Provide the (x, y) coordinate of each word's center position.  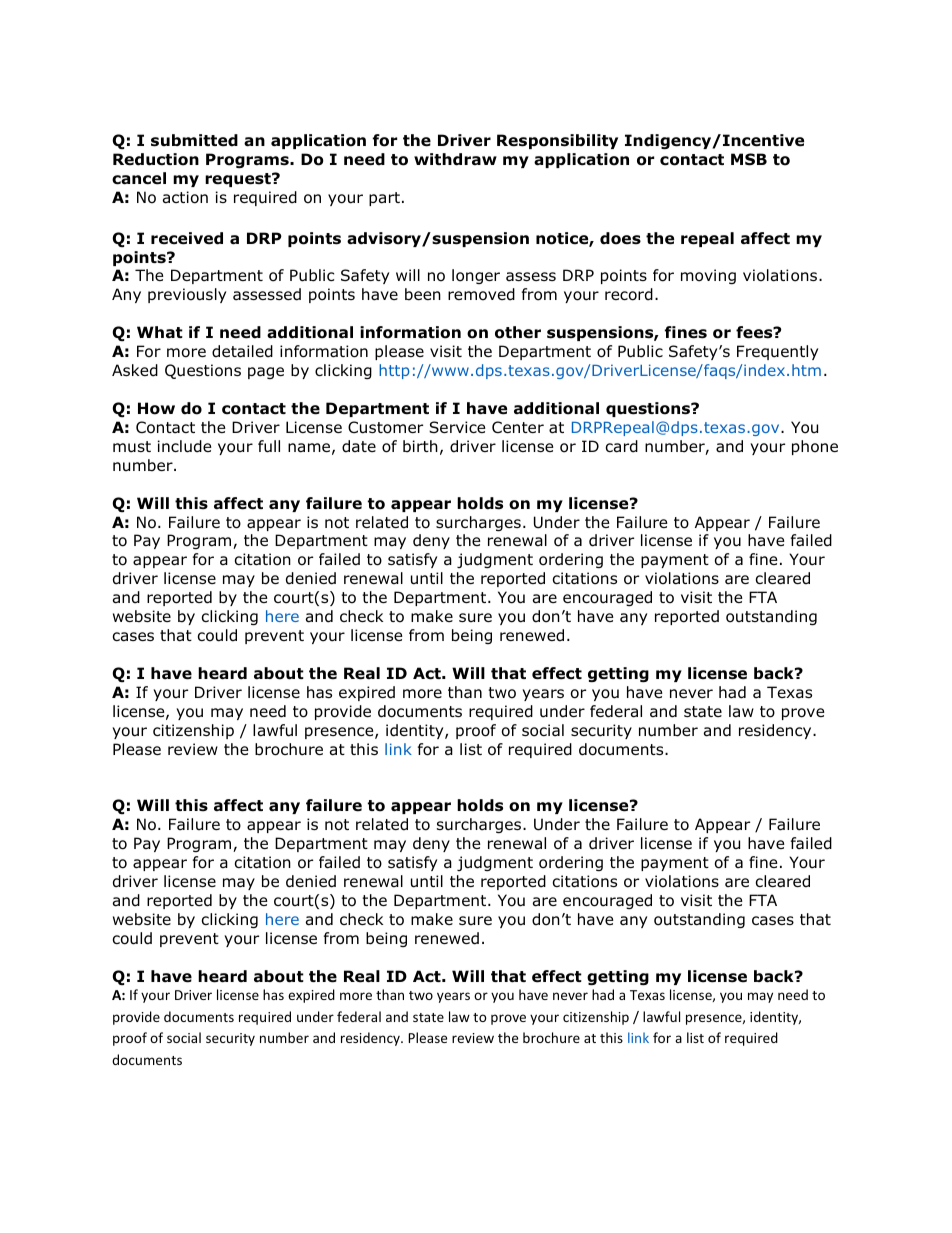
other (518, 332)
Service (457, 427)
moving (708, 276)
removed (481, 294)
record (629, 294)
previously (187, 295)
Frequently (777, 352)
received (187, 238)
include (185, 446)
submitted (194, 140)
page (266, 373)
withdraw (455, 159)
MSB (749, 159)
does (620, 238)
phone (815, 447)
